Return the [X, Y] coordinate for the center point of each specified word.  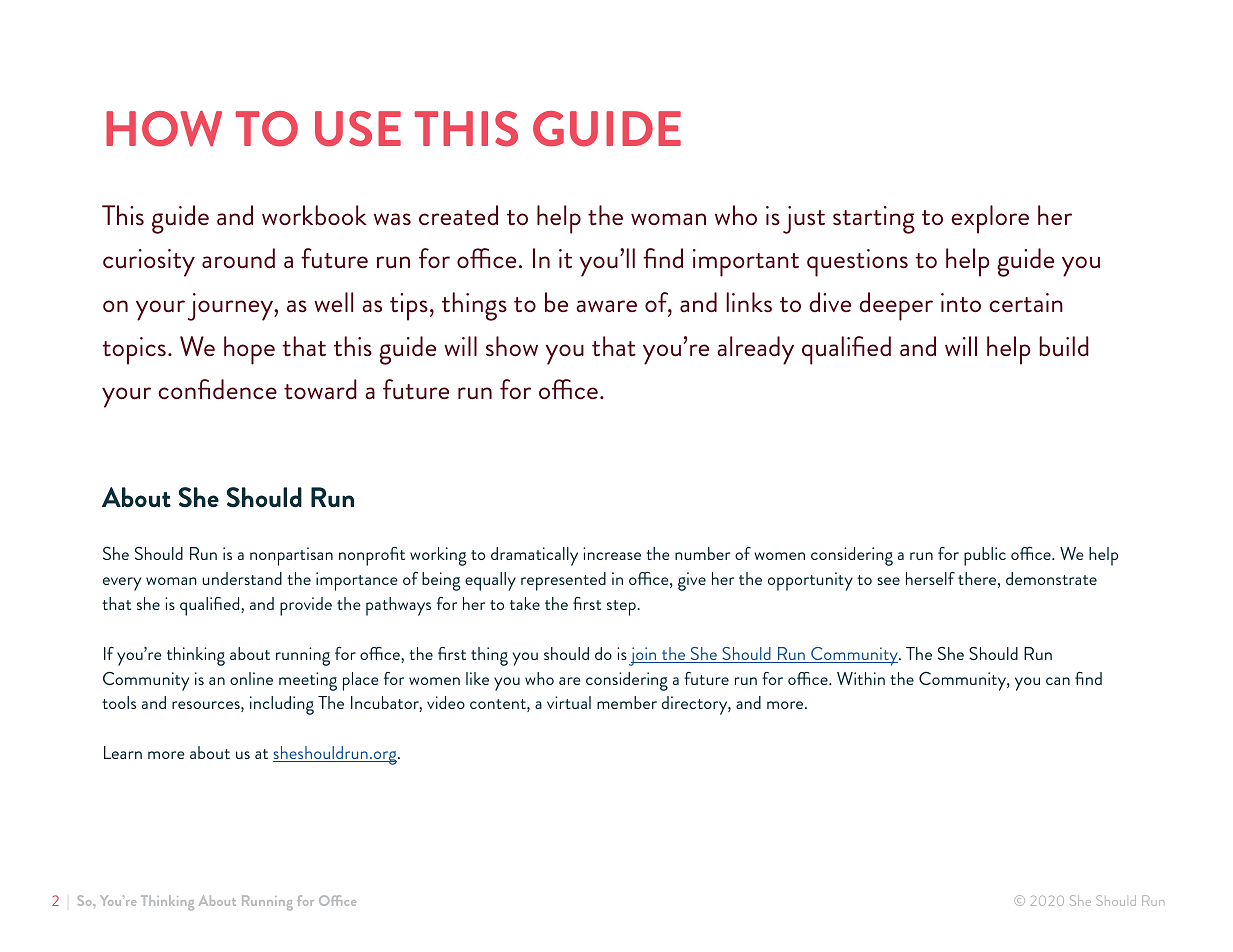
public [985, 556]
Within [861, 678]
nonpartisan [291, 556]
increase [612, 553]
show [512, 346]
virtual [569, 702]
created [458, 215]
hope [249, 350]
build [1064, 346]
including [282, 705]
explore [990, 219]
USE [358, 129]
